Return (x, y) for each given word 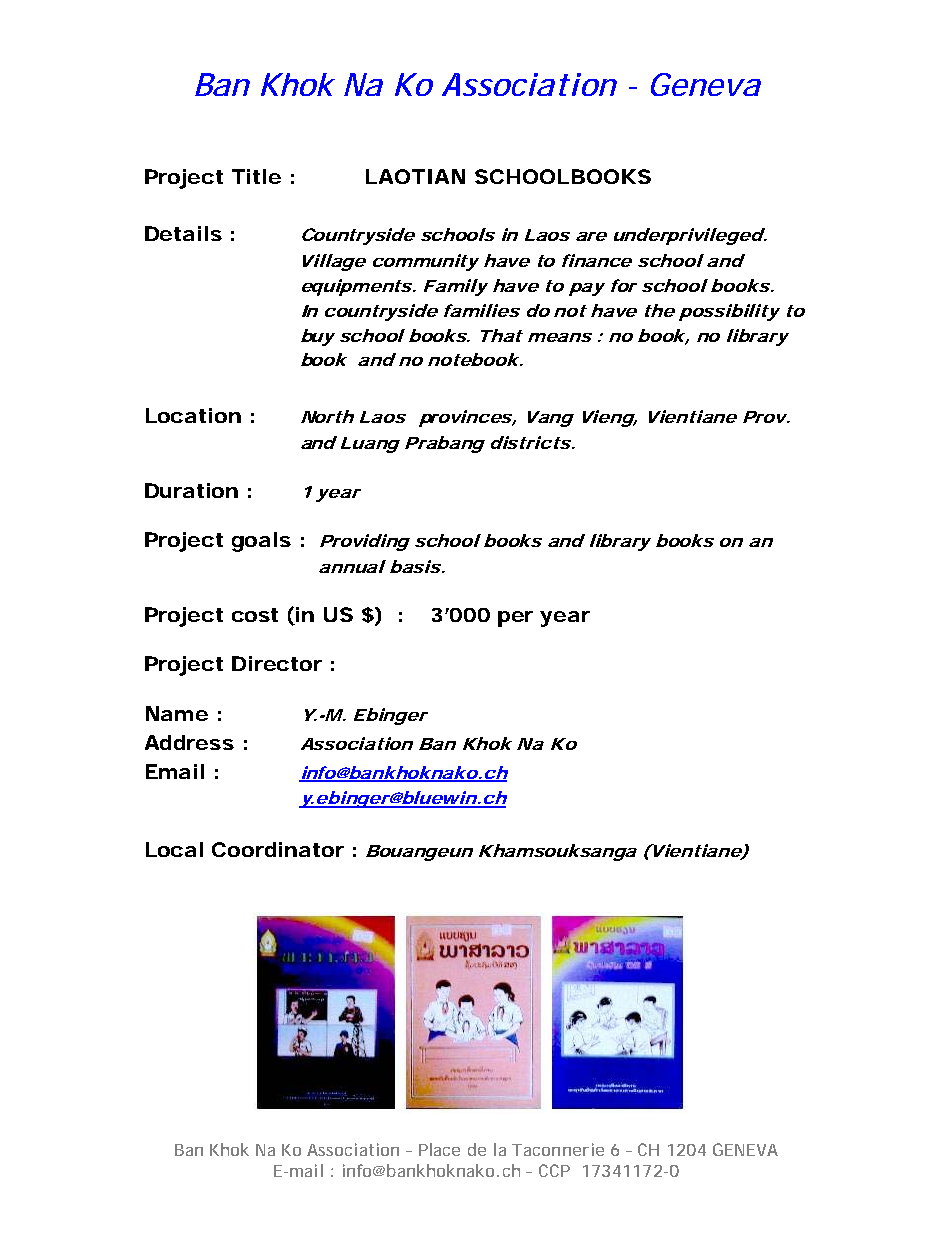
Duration (191, 490)
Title (256, 176)
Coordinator (278, 849)
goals (261, 542)
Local (174, 849)
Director (277, 663)
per (515, 619)
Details (183, 233)
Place (439, 1149)
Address (189, 742)
